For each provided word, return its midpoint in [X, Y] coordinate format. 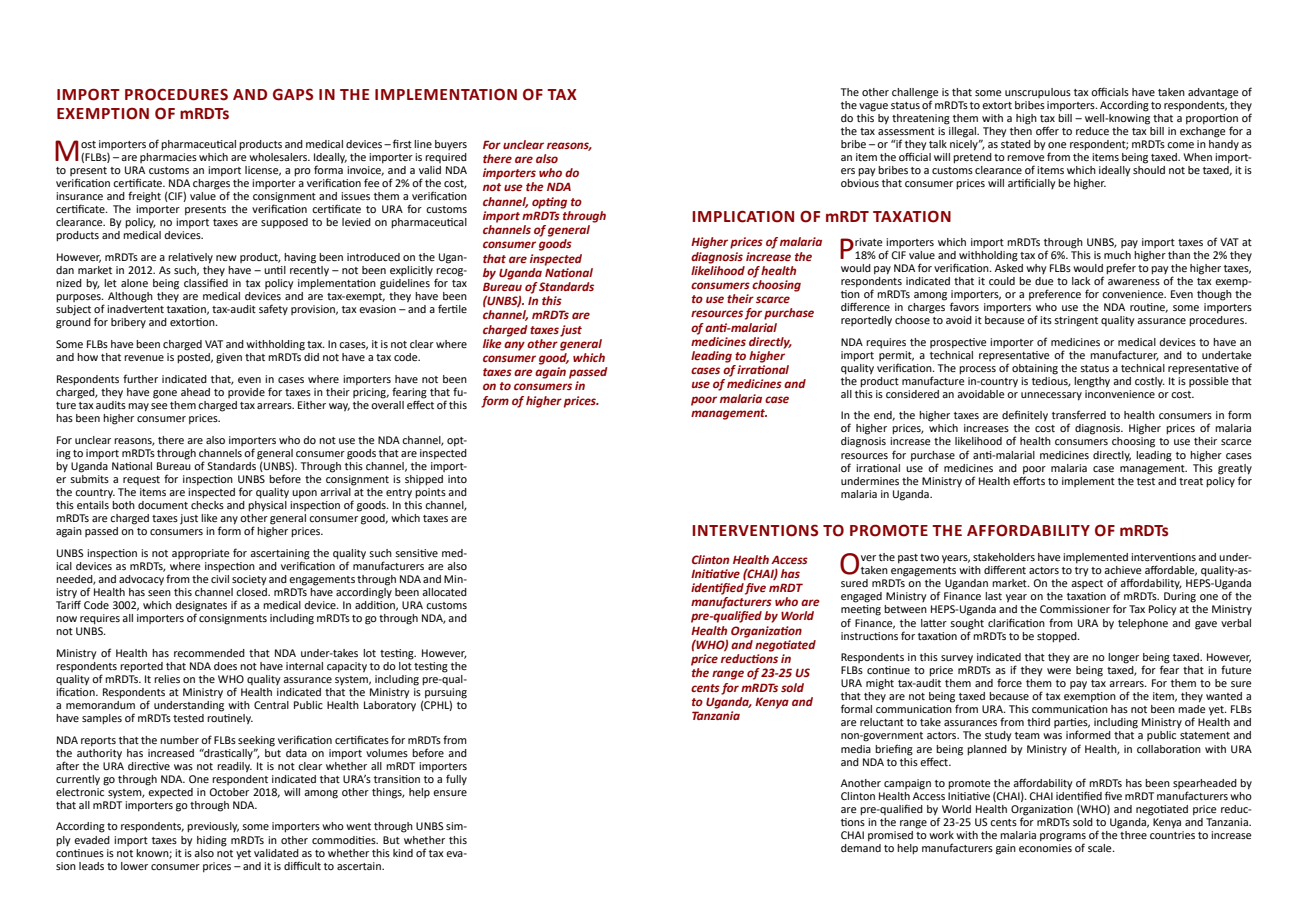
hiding [212, 841]
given [229, 358]
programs [1063, 838]
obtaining [1035, 369]
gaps [293, 94]
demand [861, 848]
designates [201, 606]
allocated [444, 592]
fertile [452, 308]
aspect [1087, 584]
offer [1047, 130]
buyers [451, 145]
